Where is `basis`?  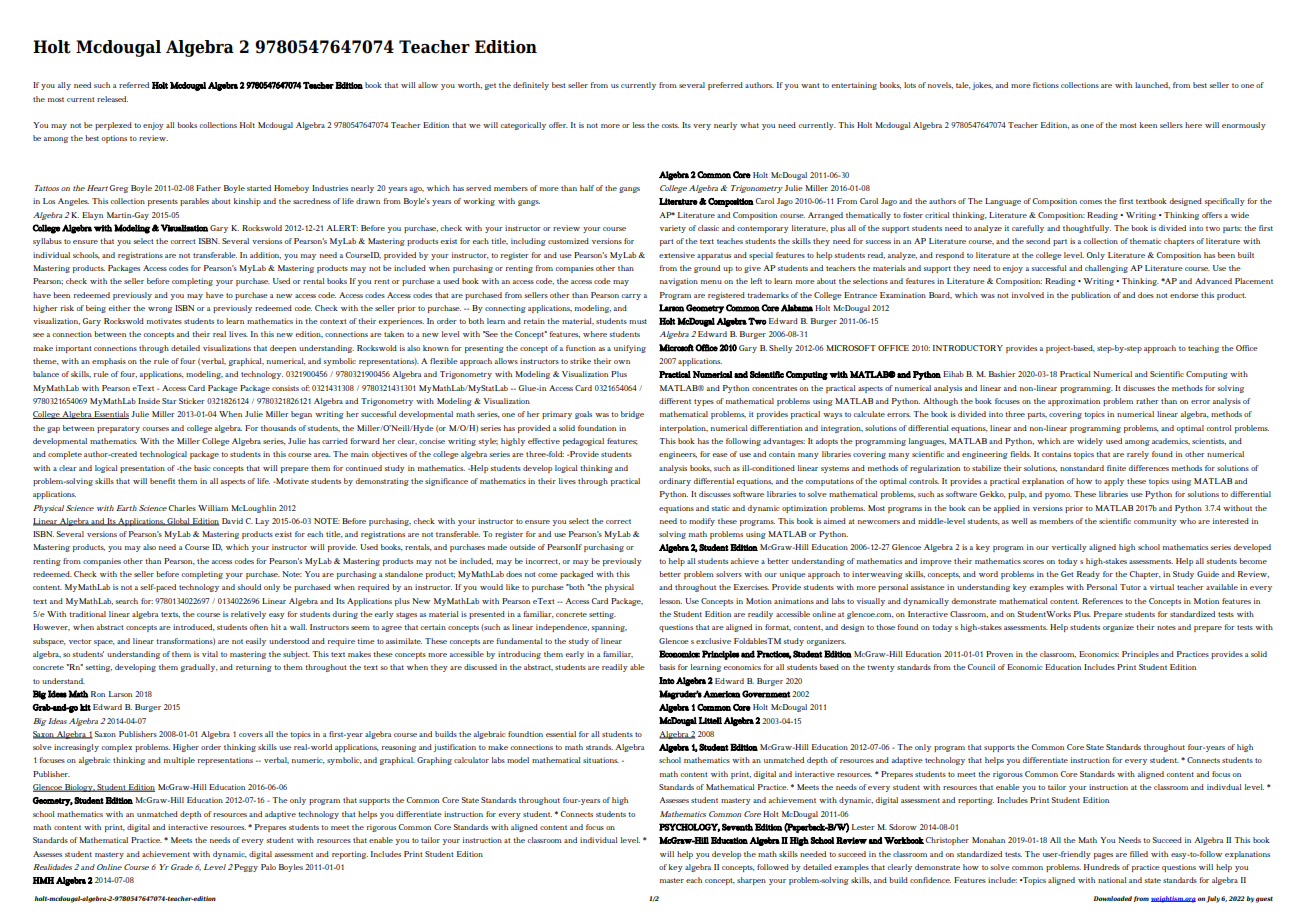 basis is located at coordinates (667, 667).
